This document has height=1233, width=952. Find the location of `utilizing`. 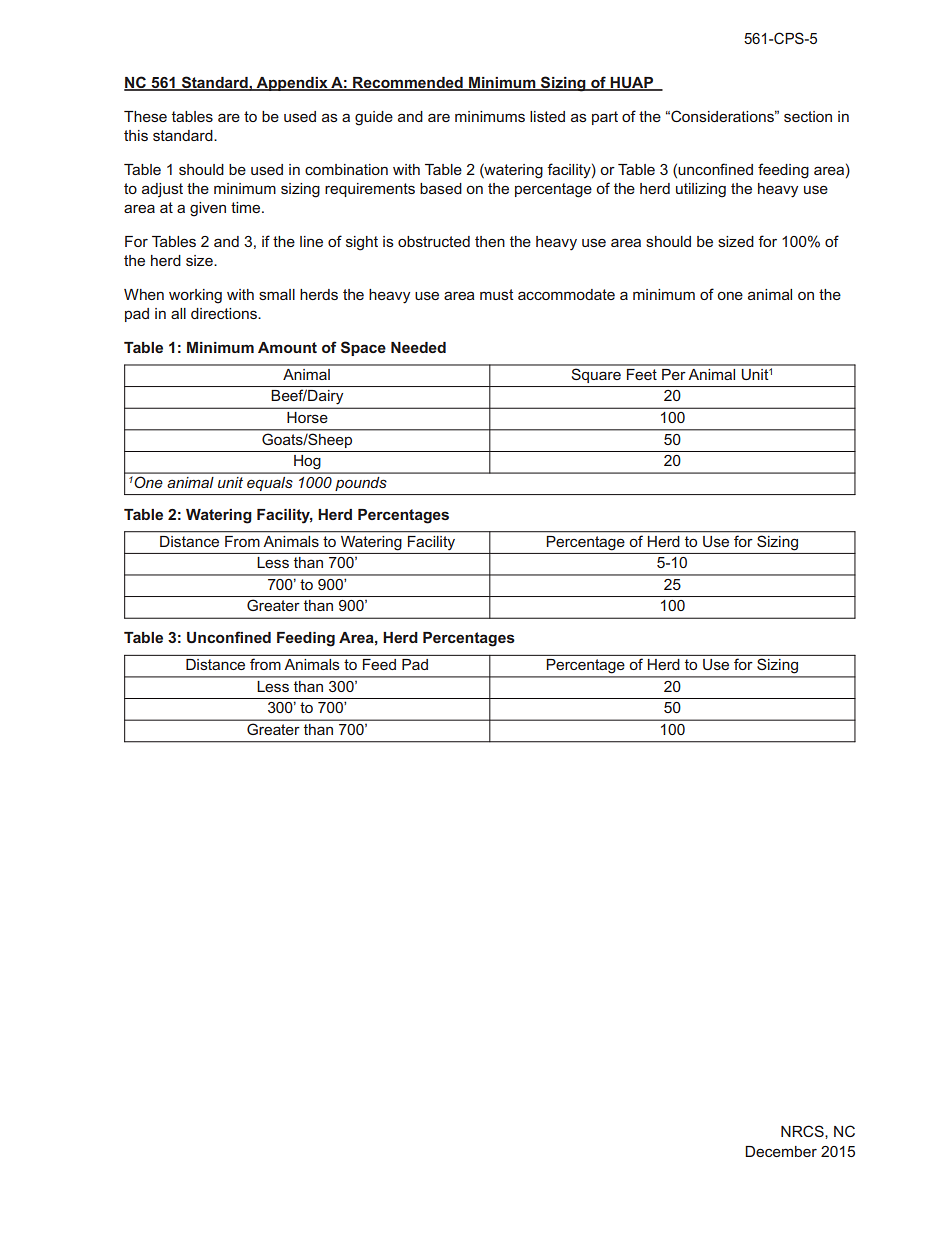

utilizing is located at coordinates (701, 190).
